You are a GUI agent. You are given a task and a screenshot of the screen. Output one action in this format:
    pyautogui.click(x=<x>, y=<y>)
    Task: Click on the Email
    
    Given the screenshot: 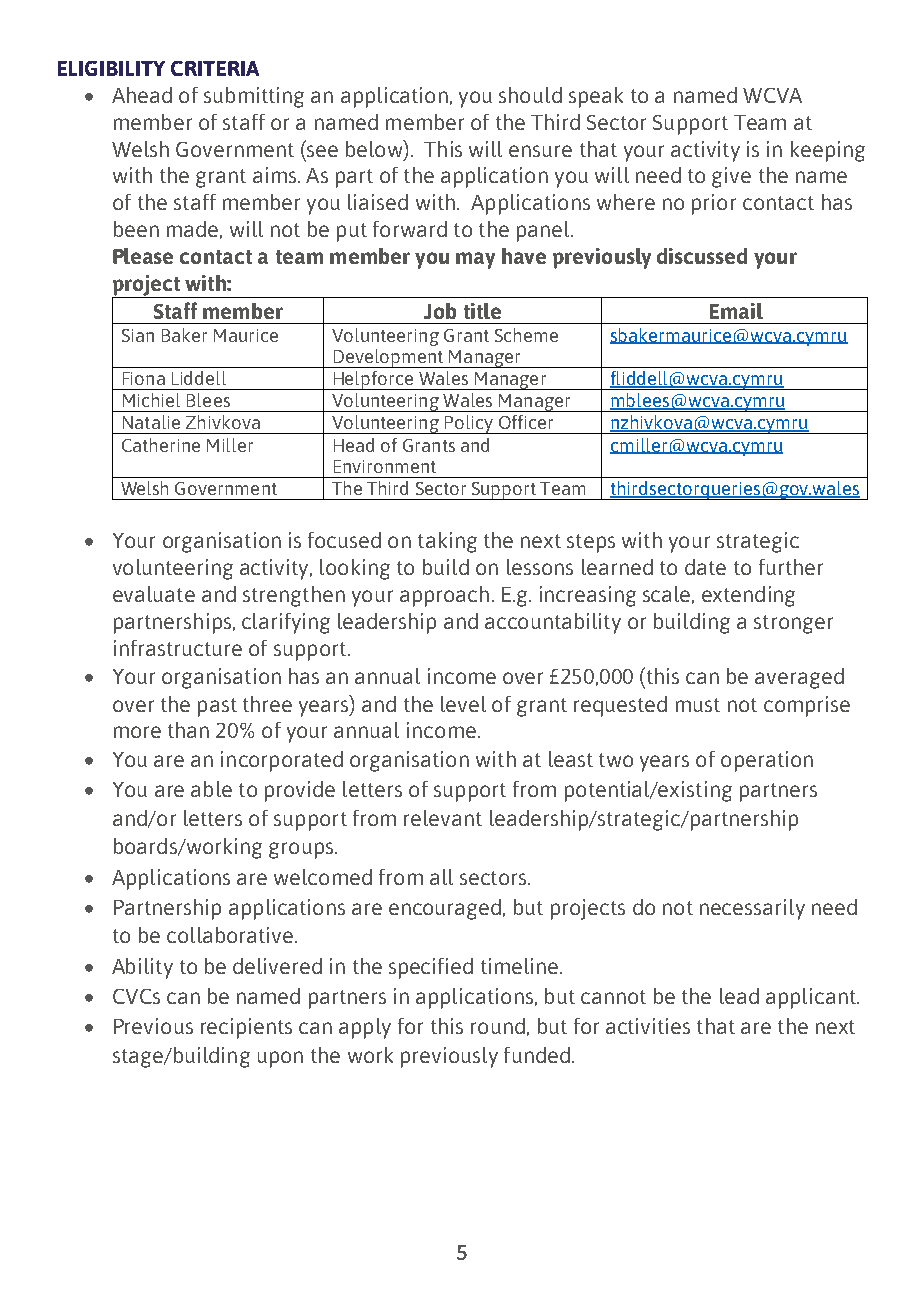 What is the action you would take?
    pyautogui.click(x=736, y=311)
